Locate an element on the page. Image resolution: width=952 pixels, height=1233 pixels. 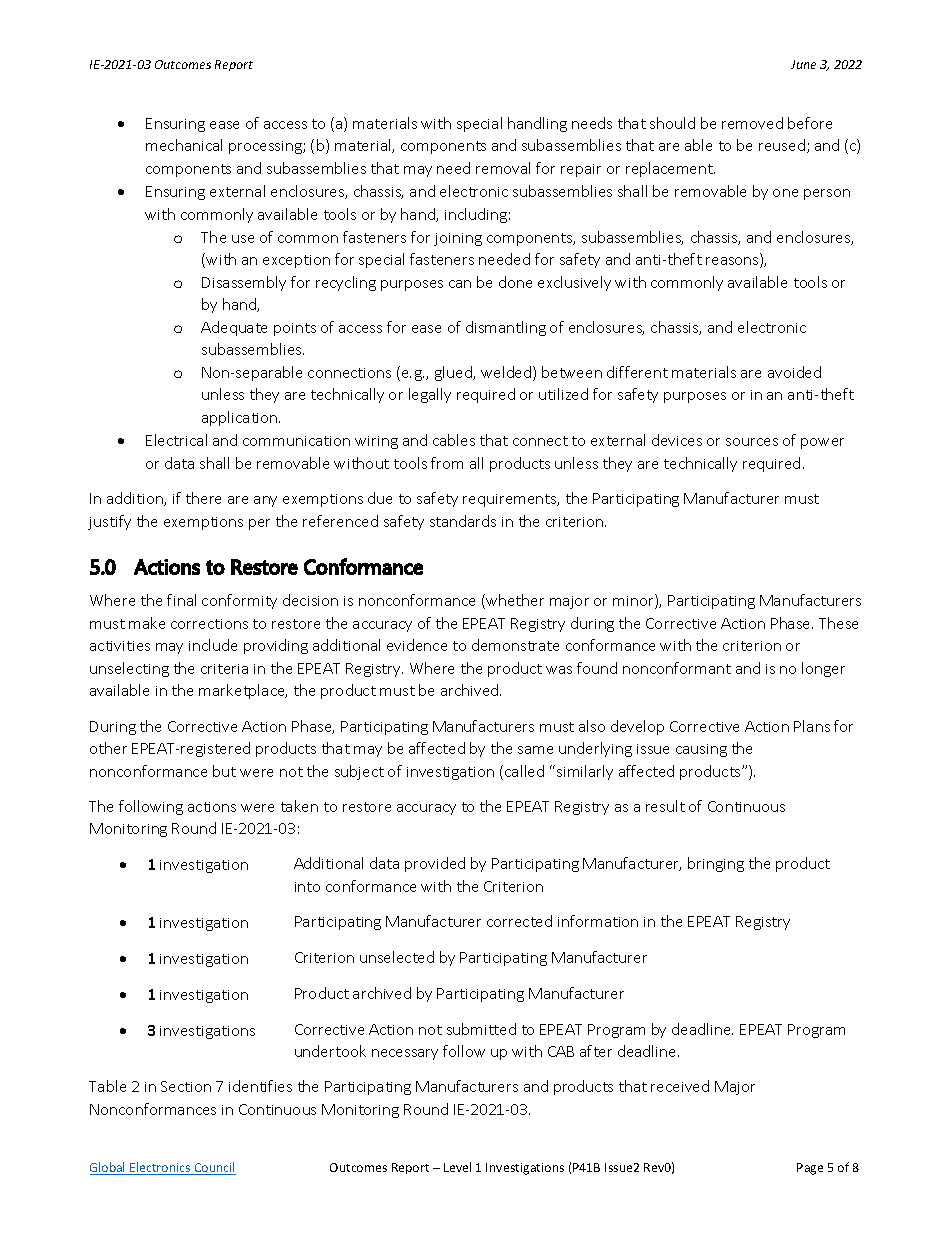
mechanical is located at coordinates (184, 145).
